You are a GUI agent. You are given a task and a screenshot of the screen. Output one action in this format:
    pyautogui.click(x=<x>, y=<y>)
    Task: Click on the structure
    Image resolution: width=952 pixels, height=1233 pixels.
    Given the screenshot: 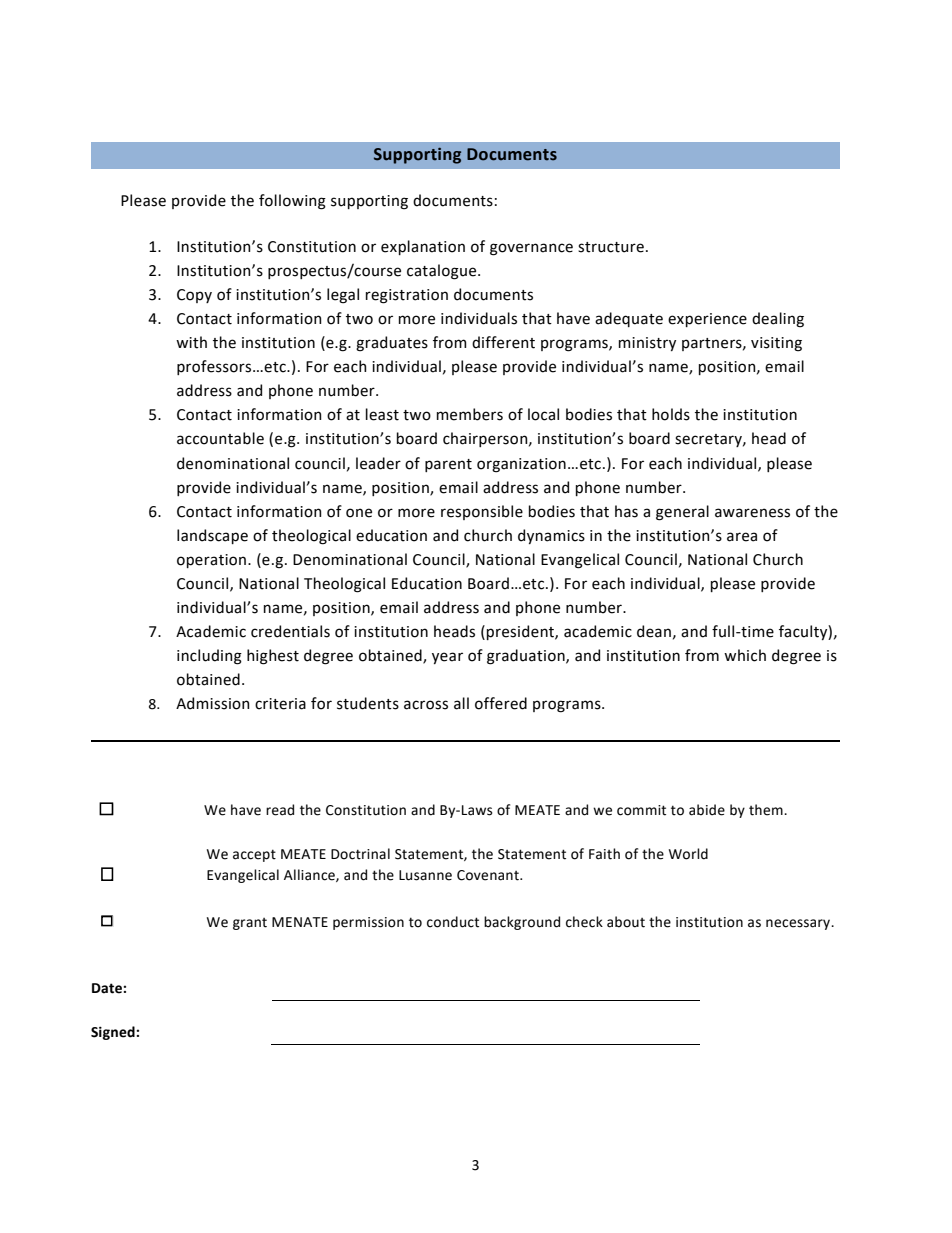 What is the action you would take?
    pyautogui.click(x=611, y=247)
